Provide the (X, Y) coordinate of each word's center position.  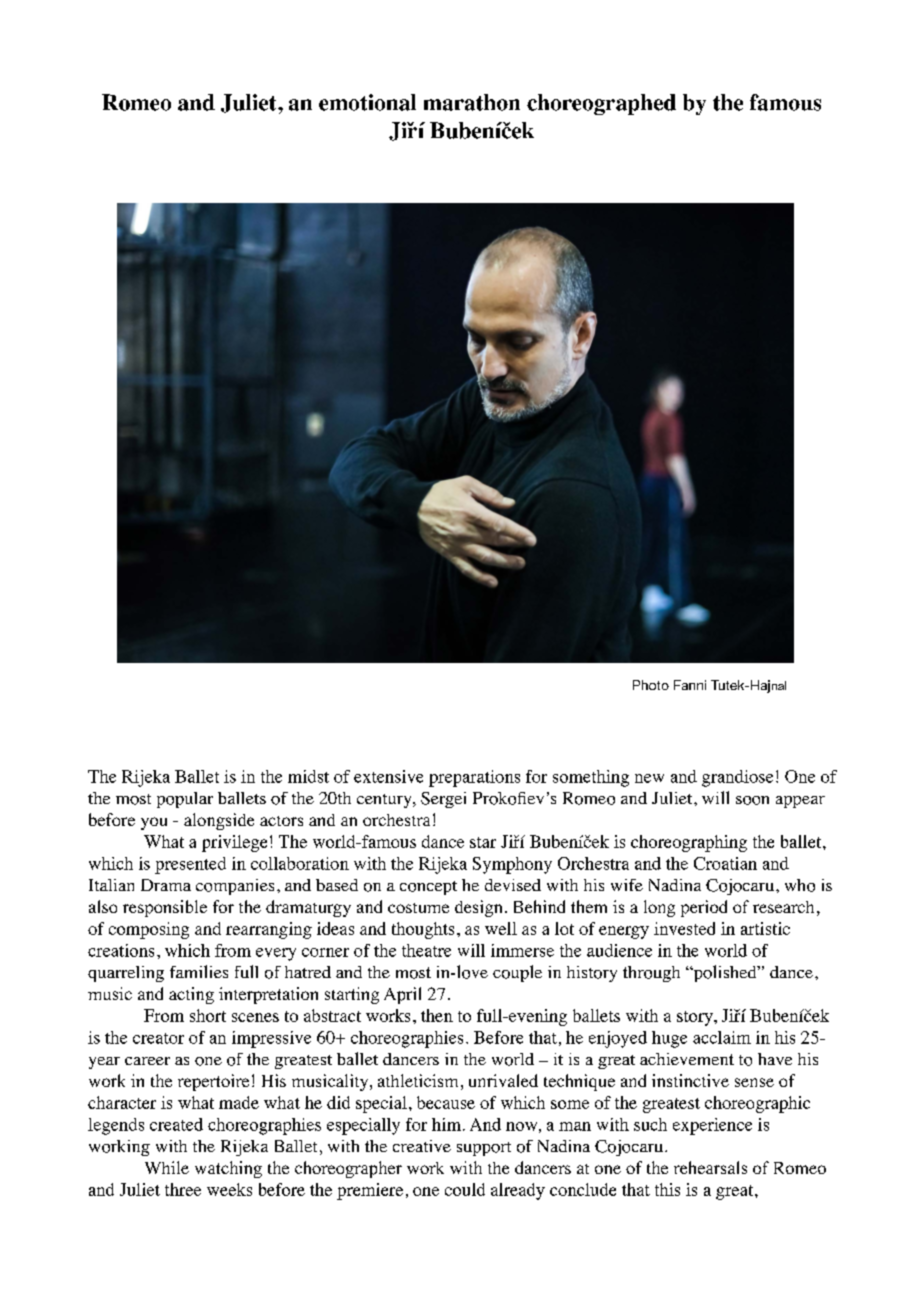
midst (308, 776)
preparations (474, 778)
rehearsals (710, 1167)
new (649, 778)
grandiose (737, 778)
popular (185, 800)
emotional (367, 102)
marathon (472, 102)
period (704, 908)
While (167, 1167)
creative (422, 1146)
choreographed (601, 104)
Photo (651, 685)
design (478, 908)
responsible (165, 908)
